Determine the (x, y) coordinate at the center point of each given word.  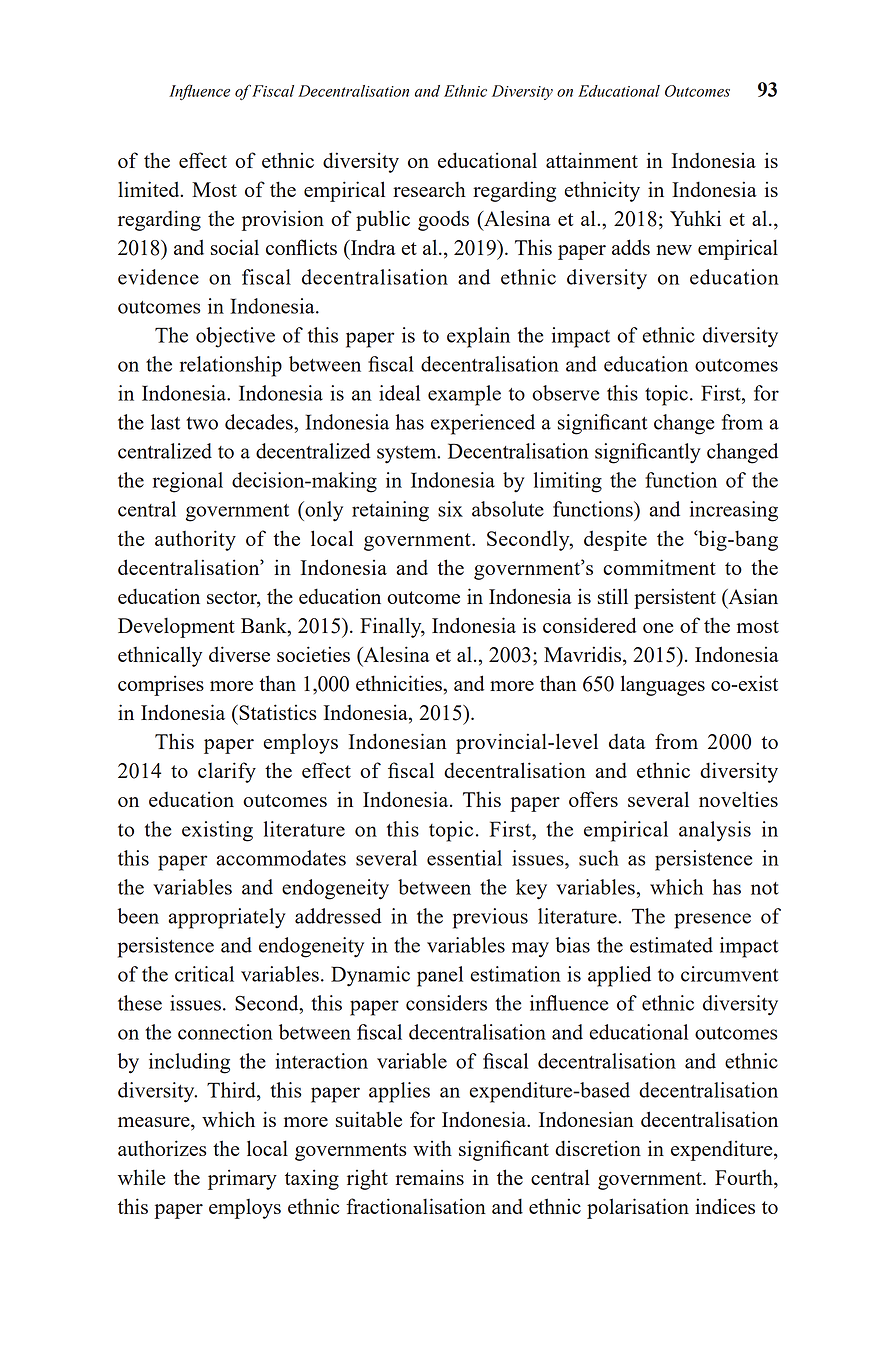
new (674, 250)
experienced (483, 424)
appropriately (227, 918)
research (429, 189)
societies (313, 654)
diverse (239, 654)
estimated (671, 945)
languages (663, 685)
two (202, 423)
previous (490, 918)
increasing (734, 511)
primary (242, 1179)
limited (150, 189)
